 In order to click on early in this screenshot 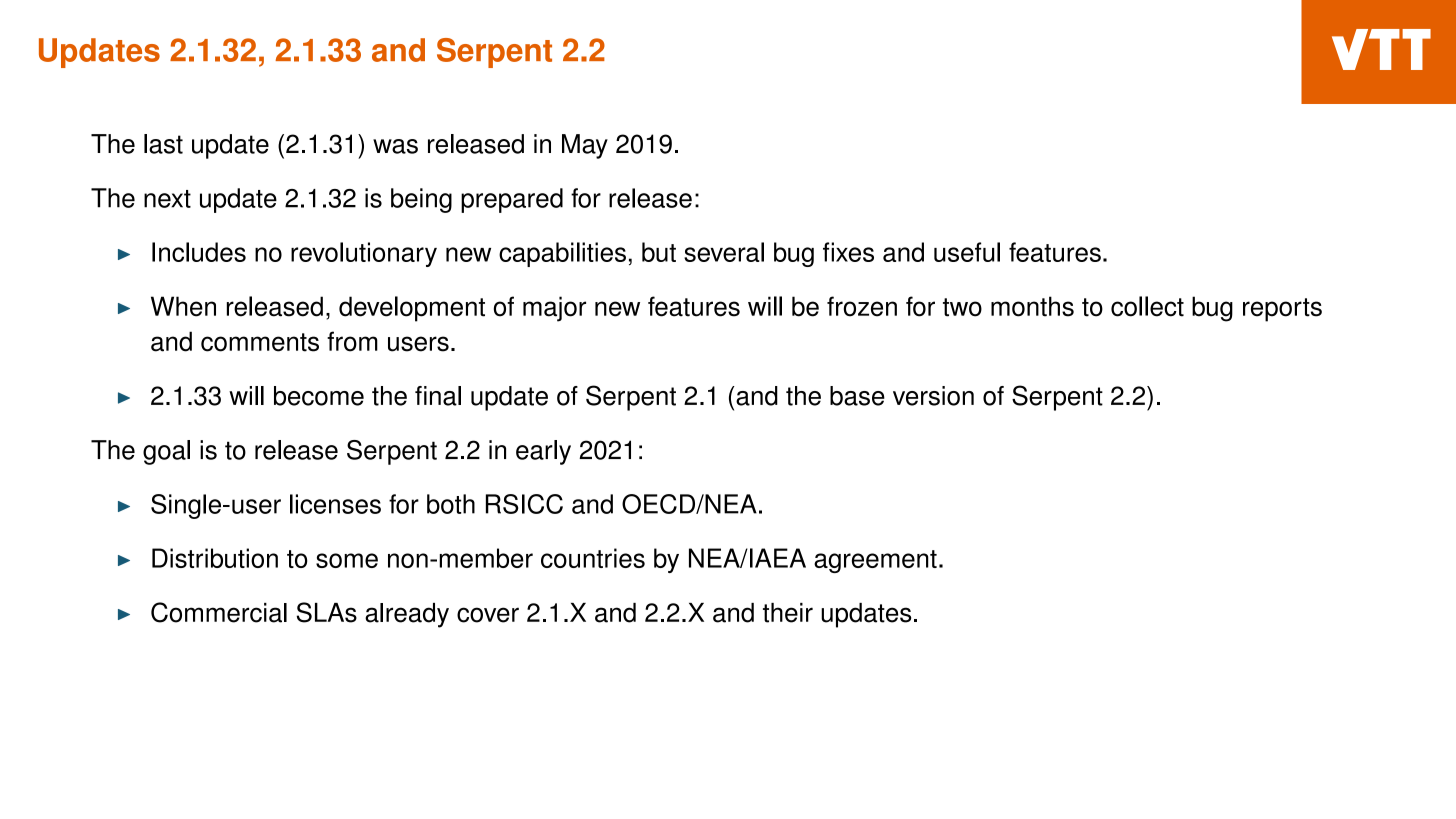, I will do `click(543, 452)`.
